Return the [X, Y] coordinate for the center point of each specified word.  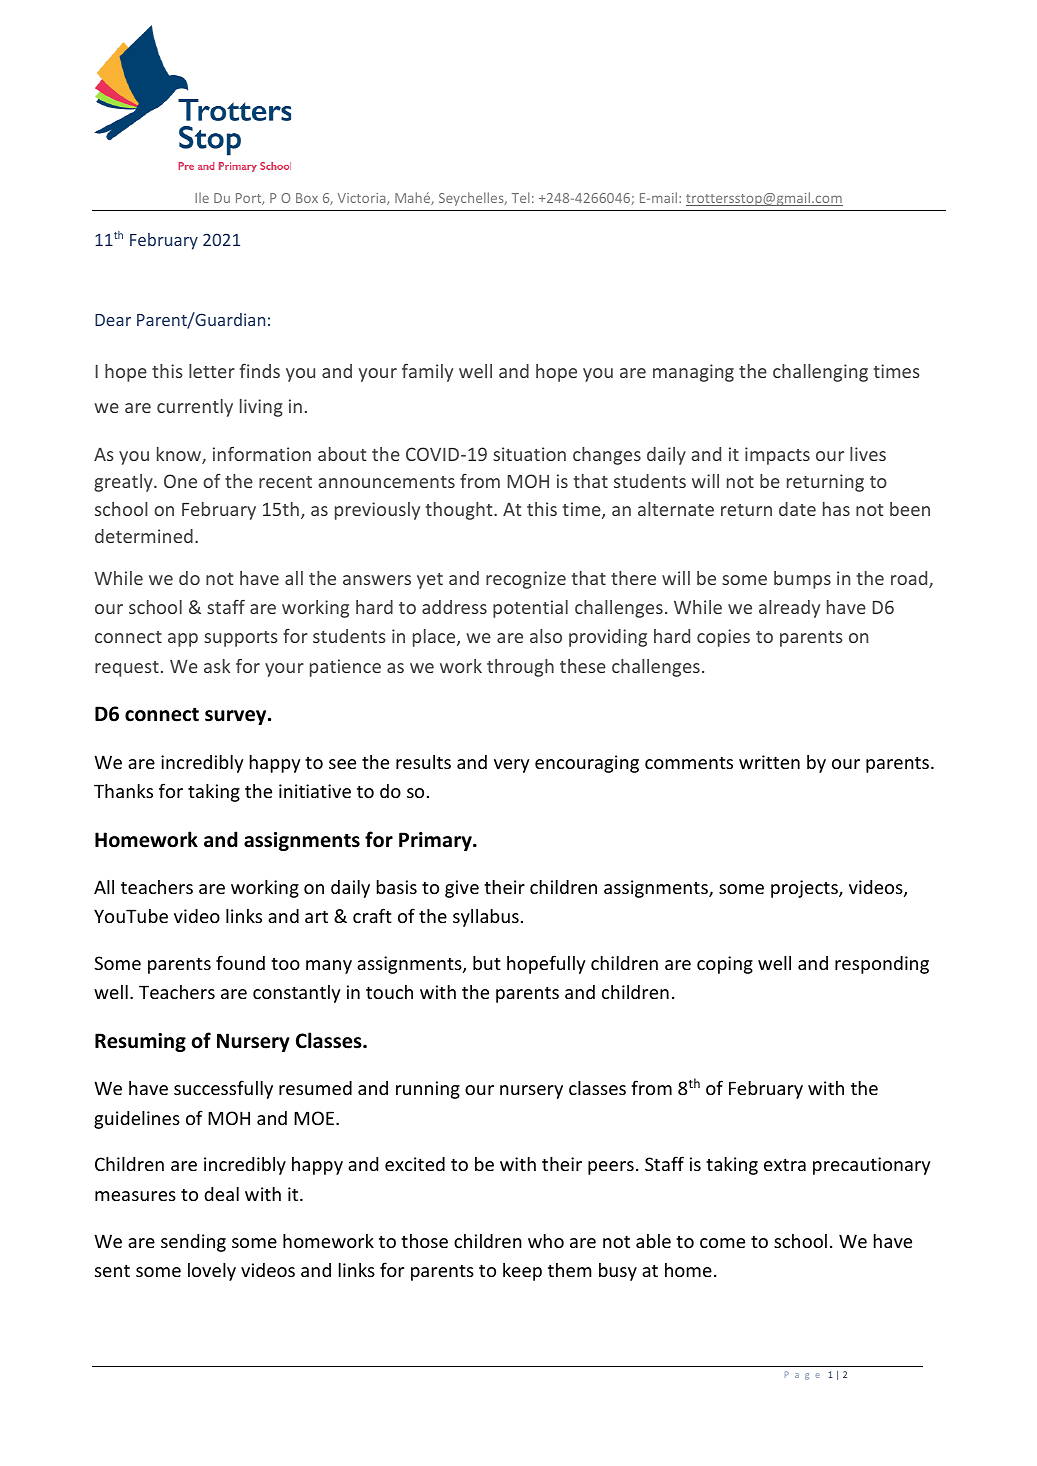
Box [307, 198]
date [797, 509]
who [546, 1241]
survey [237, 717]
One [180, 481]
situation [529, 454]
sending [193, 1243]
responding [882, 965]
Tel [521, 197]
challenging [820, 373]
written [769, 762]
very [512, 766]
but [487, 963]
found [240, 962]
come [722, 1243]
